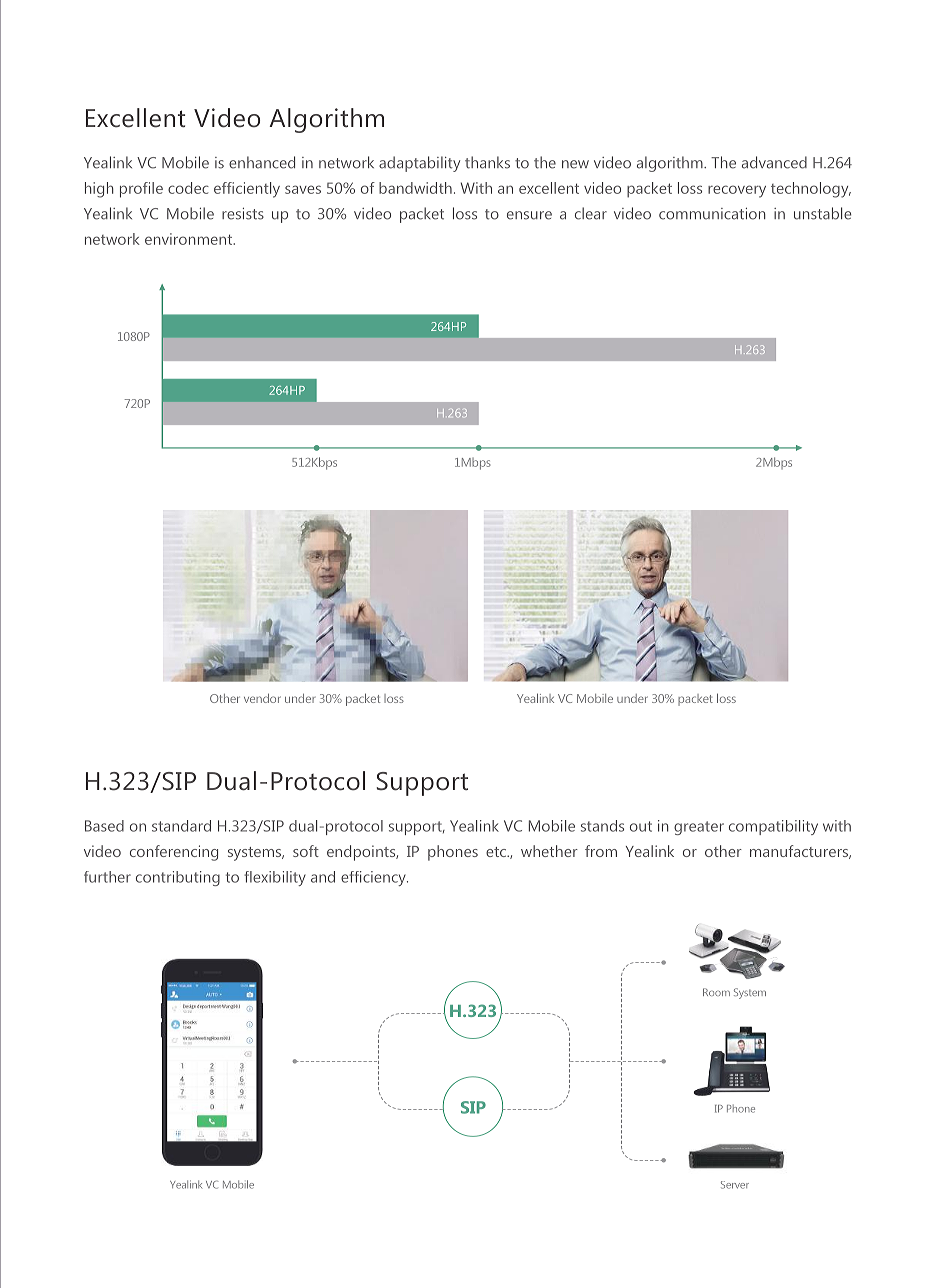 The width and height of the screenshot is (949, 1288). Describe the element at coordinates (737, 191) in the screenshot. I see `recovery` at that location.
